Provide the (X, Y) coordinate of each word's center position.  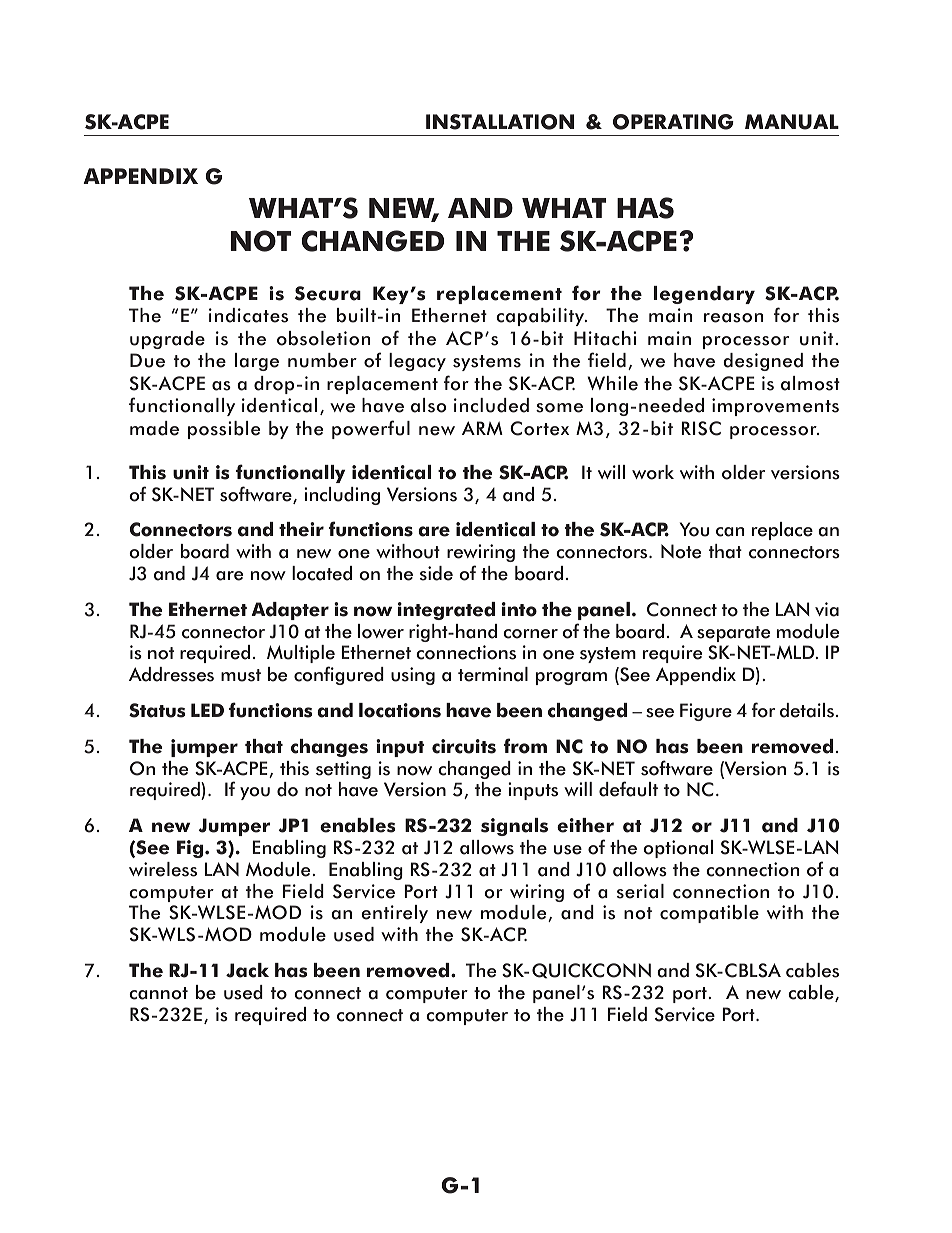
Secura (328, 293)
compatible (709, 914)
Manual (792, 122)
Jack (247, 970)
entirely (394, 914)
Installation (500, 122)
